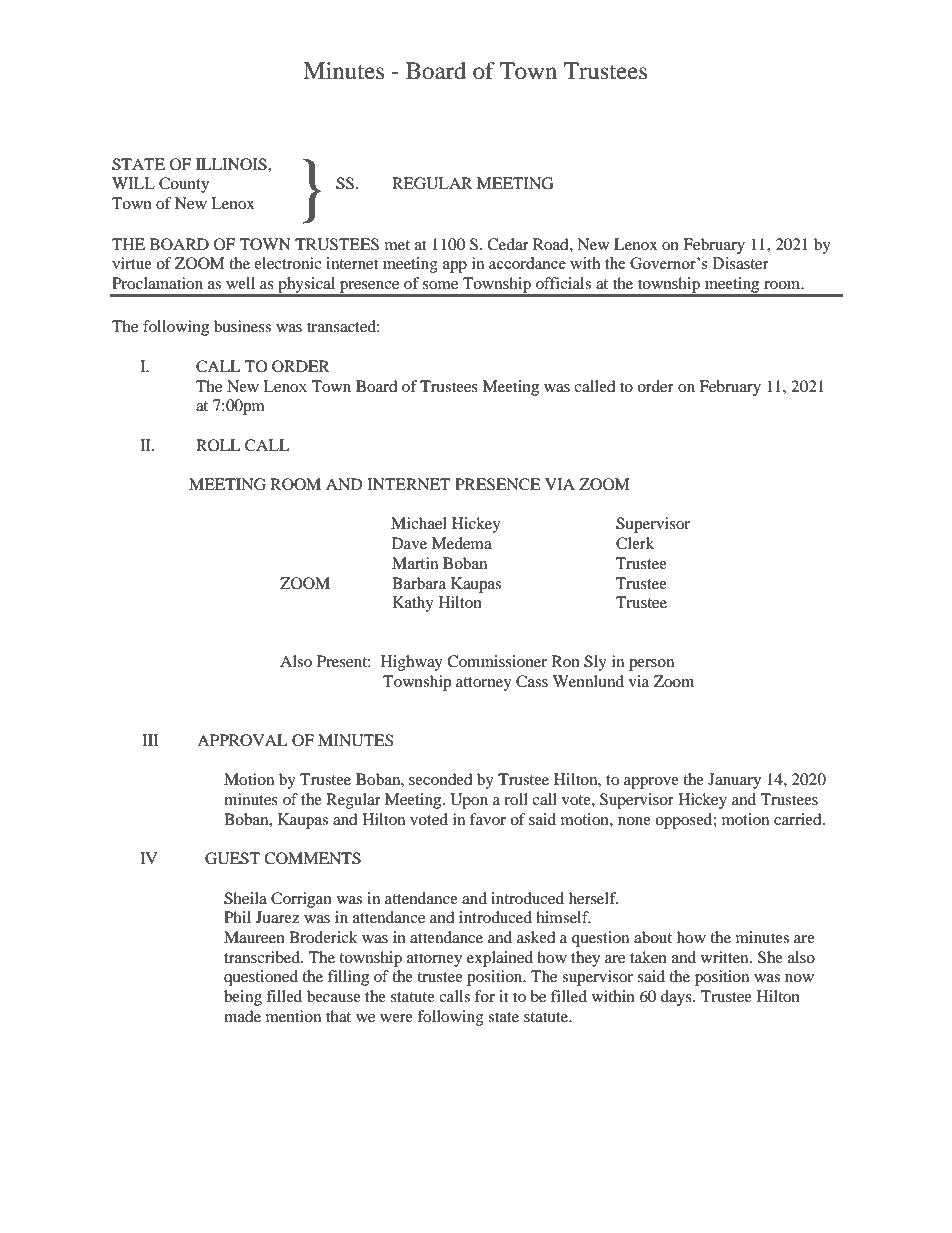 Image resolution: width=952 pixels, height=1233 pixels. Describe the element at coordinates (740, 263) in the page. I see `Disaster` at that location.
